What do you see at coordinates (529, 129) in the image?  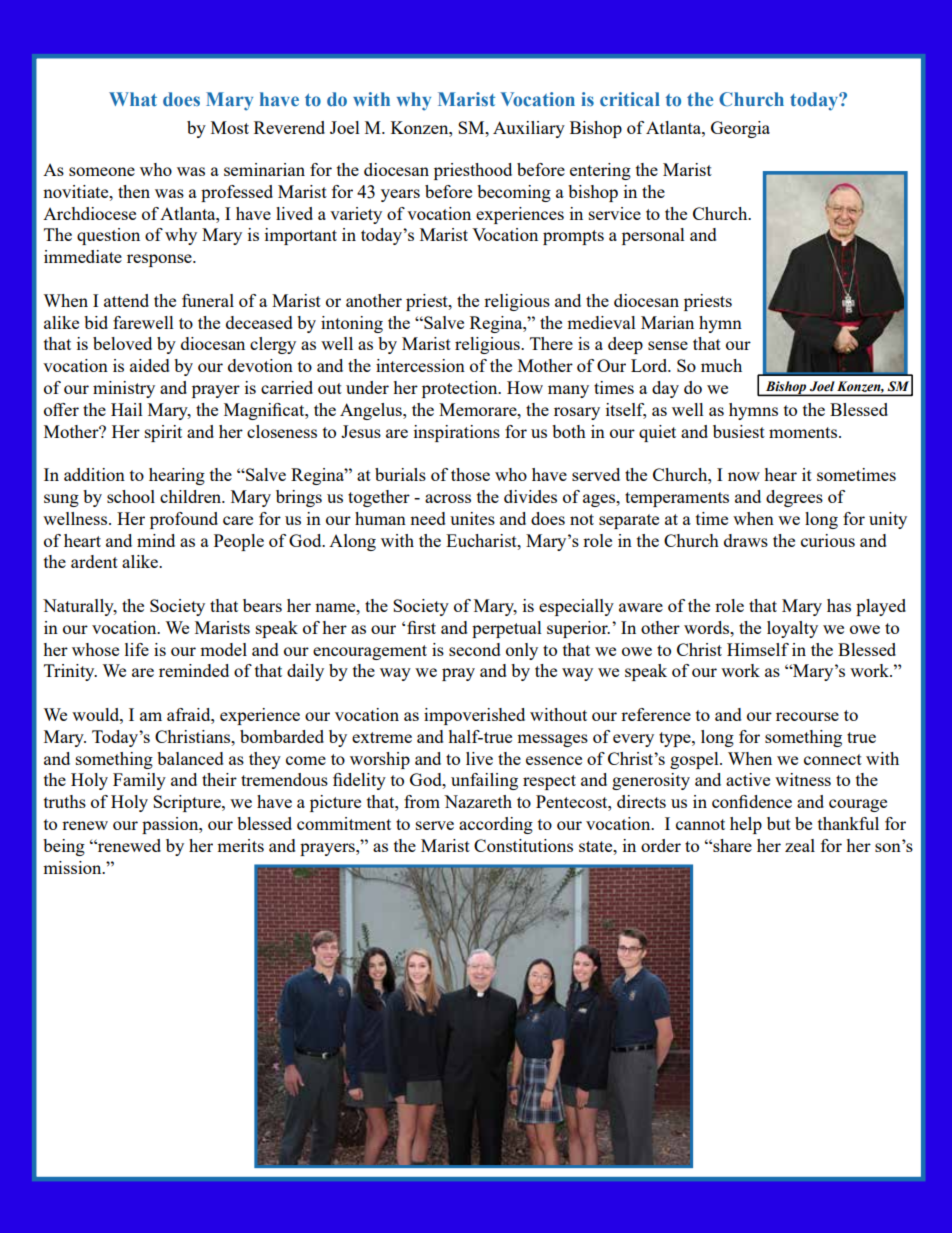 I see `Auxiliary` at bounding box center [529, 129].
